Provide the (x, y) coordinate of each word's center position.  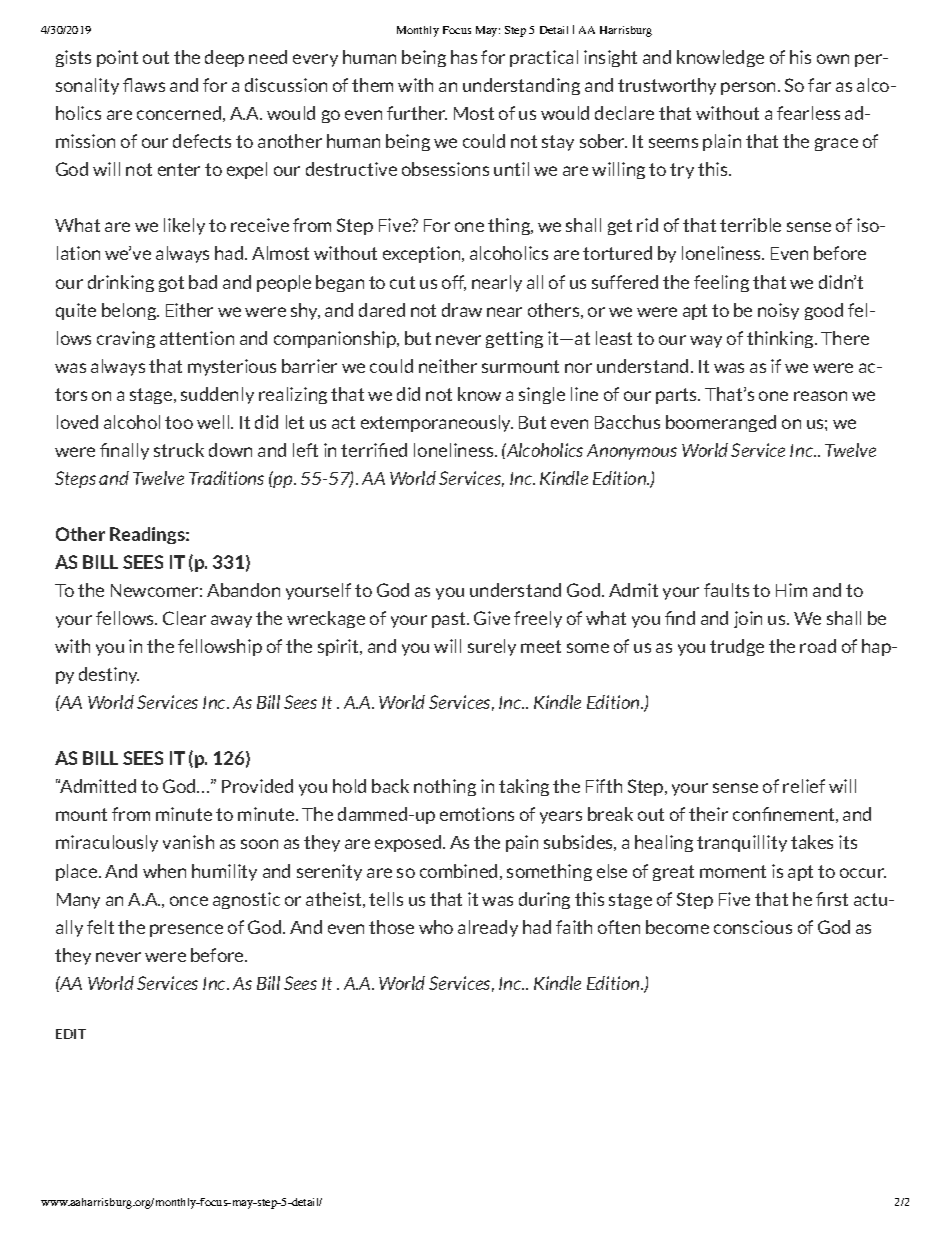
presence (186, 930)
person (750, 88)
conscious (753, 927)
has (464, 57)
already (488, 928)
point (117, 58)
